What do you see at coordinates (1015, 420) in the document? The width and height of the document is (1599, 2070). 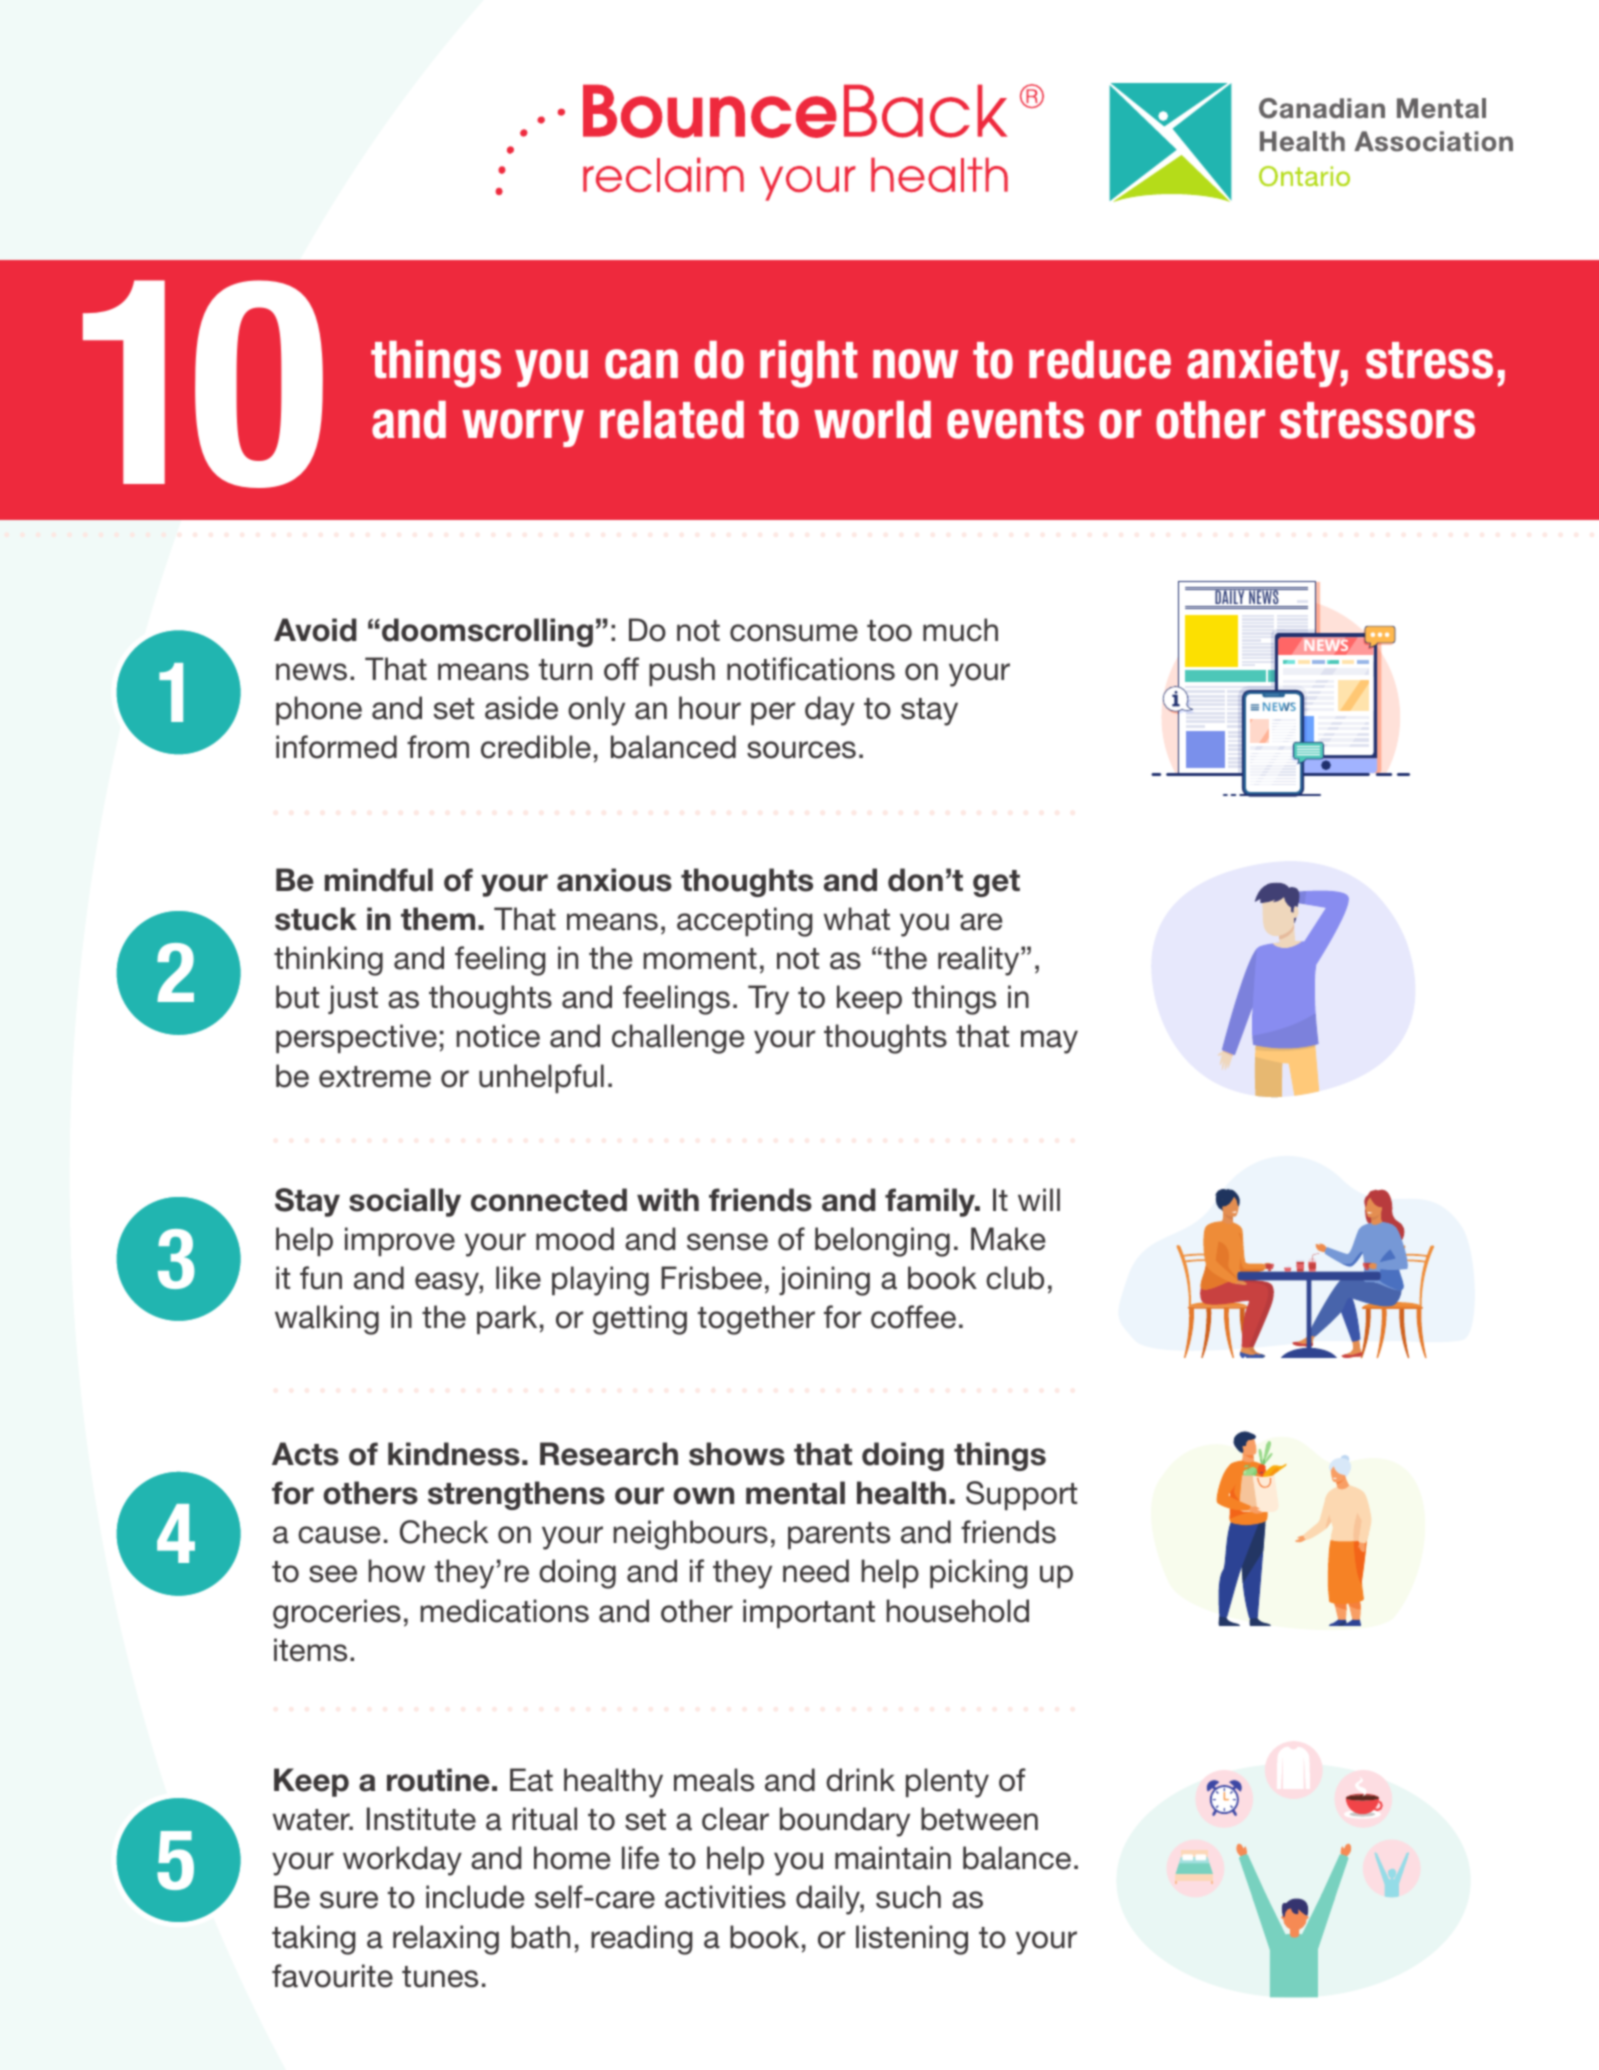 I see `events` at bounding box center [1015, 420].
